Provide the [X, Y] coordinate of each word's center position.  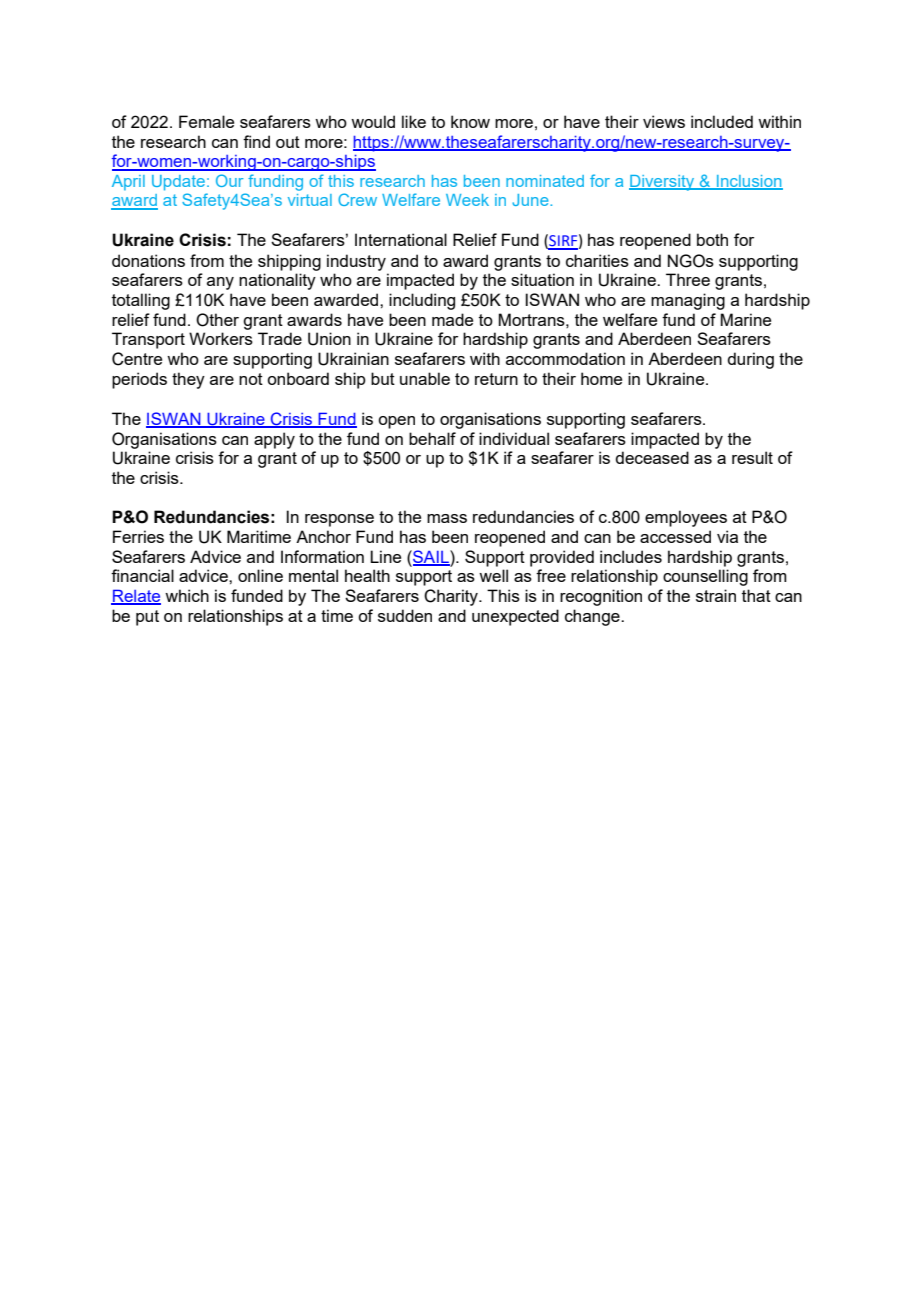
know [470, 121]
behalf [432, 438]
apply [274, 440]
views [664, 121]
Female [206, 121]
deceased [652, 457]
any [220, 283]
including [422, 301]
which [187, 595]
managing [688, 301]
